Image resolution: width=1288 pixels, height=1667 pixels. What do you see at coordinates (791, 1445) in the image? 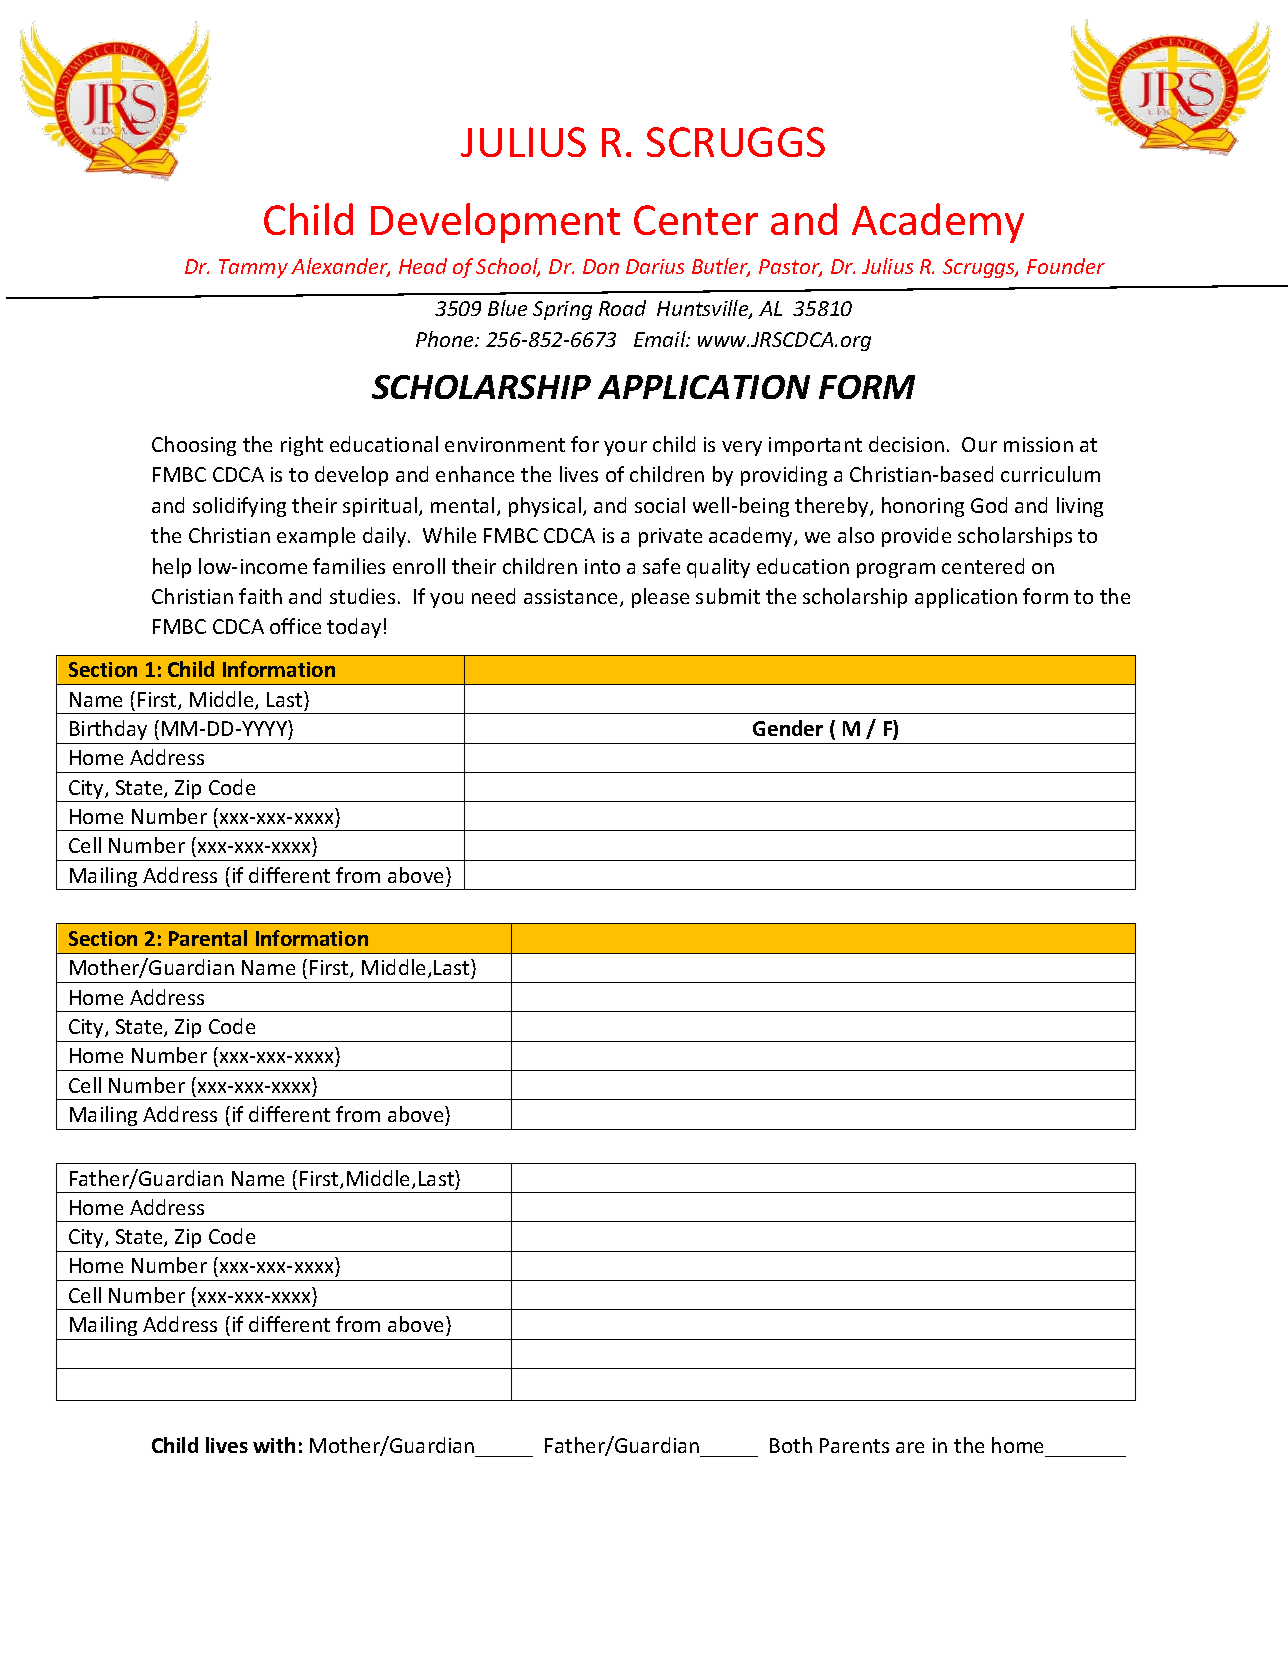
I see `Both` at bounding box center [791, 1445].
